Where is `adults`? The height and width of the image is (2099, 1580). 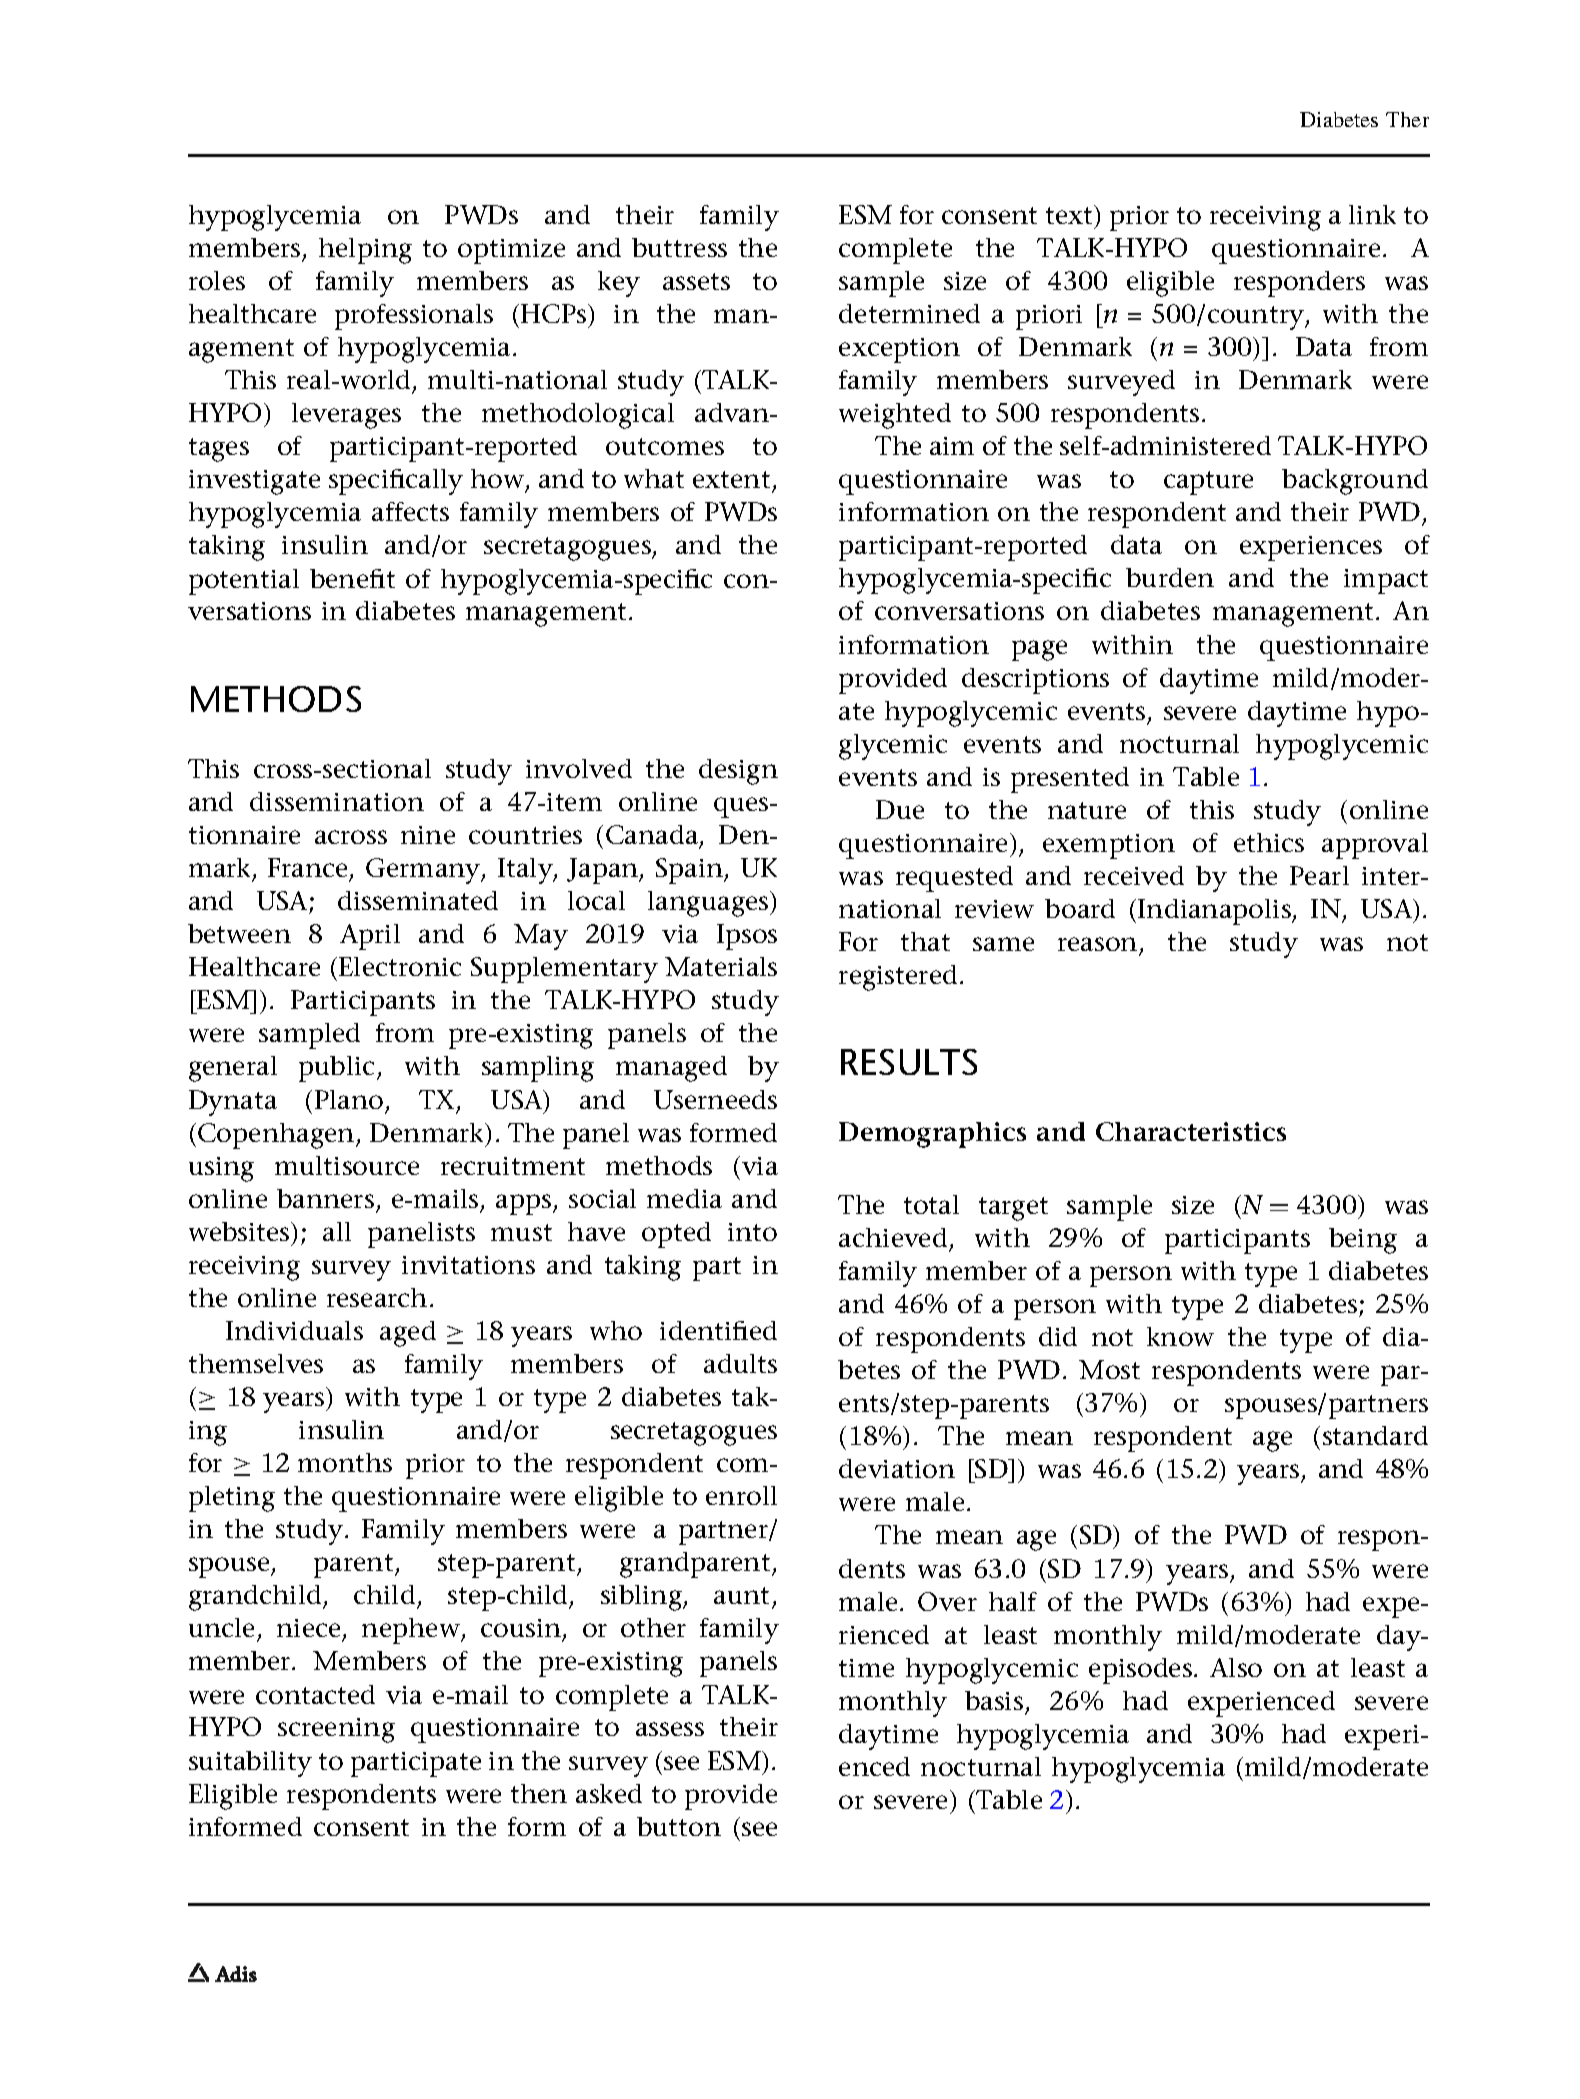
adults is located at coordinates (740, 1363).
